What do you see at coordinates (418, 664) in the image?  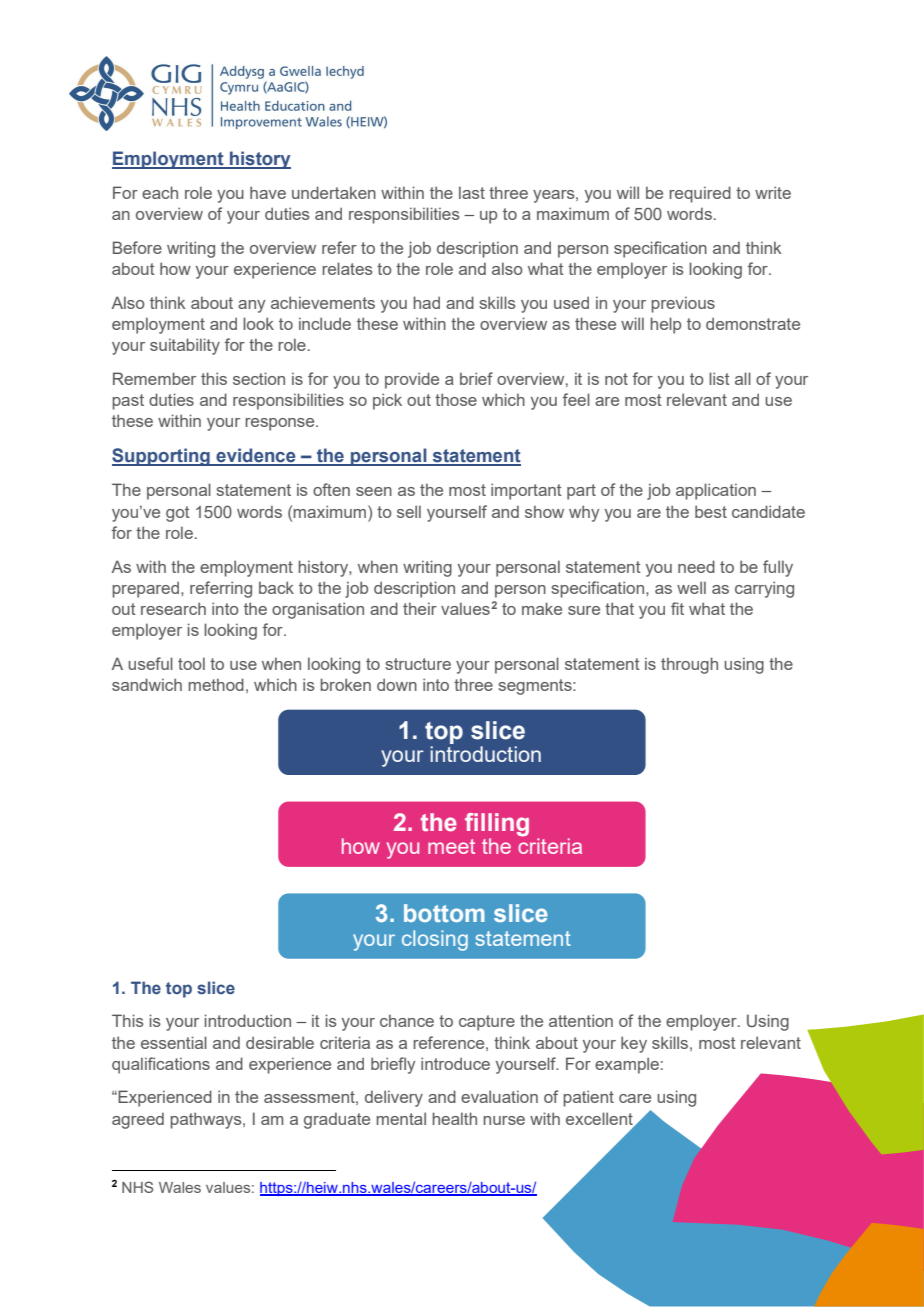 I see `structure` at bounding box center [418, 664].
